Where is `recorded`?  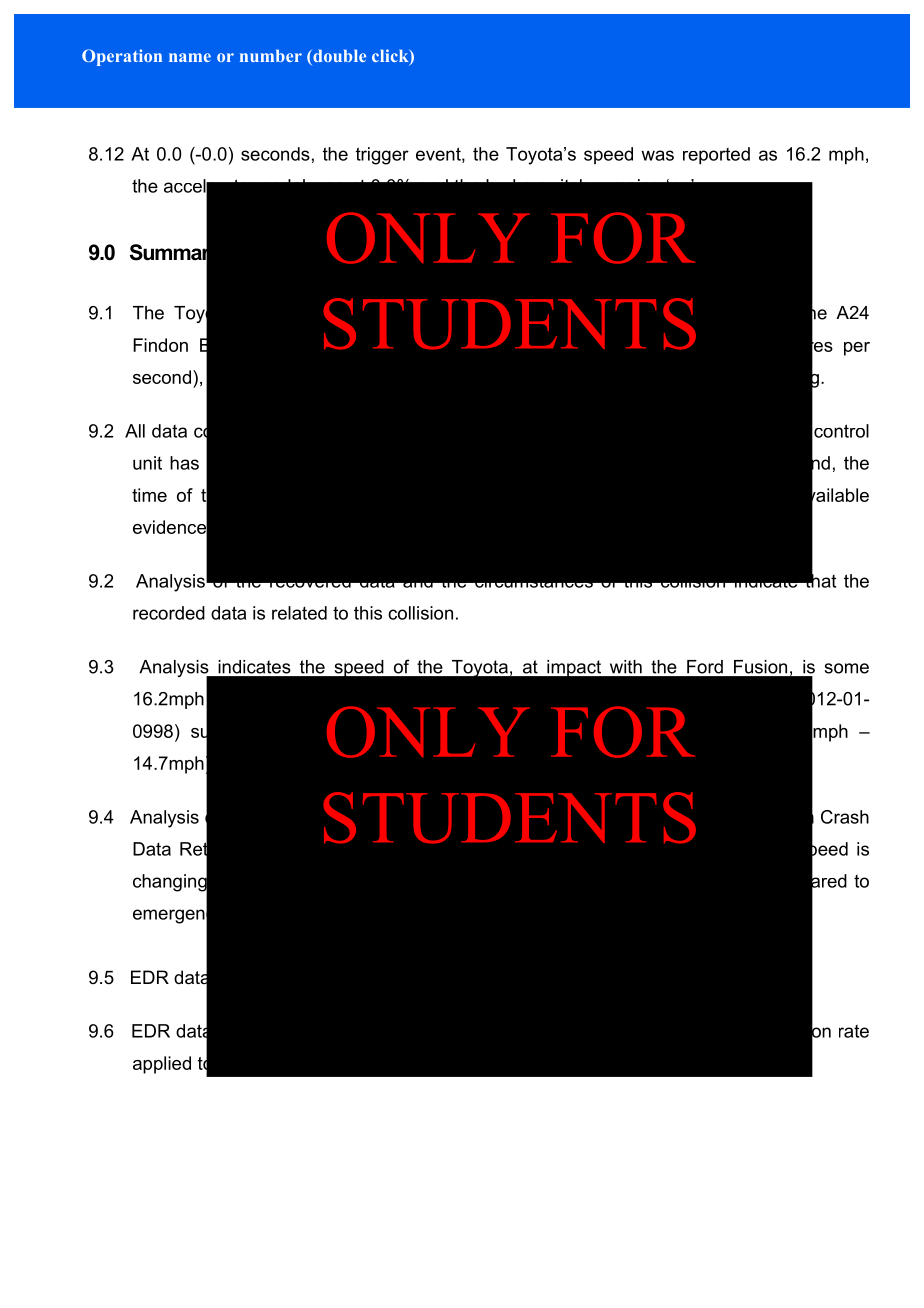
recorded is located at coordinates (169, 613).
